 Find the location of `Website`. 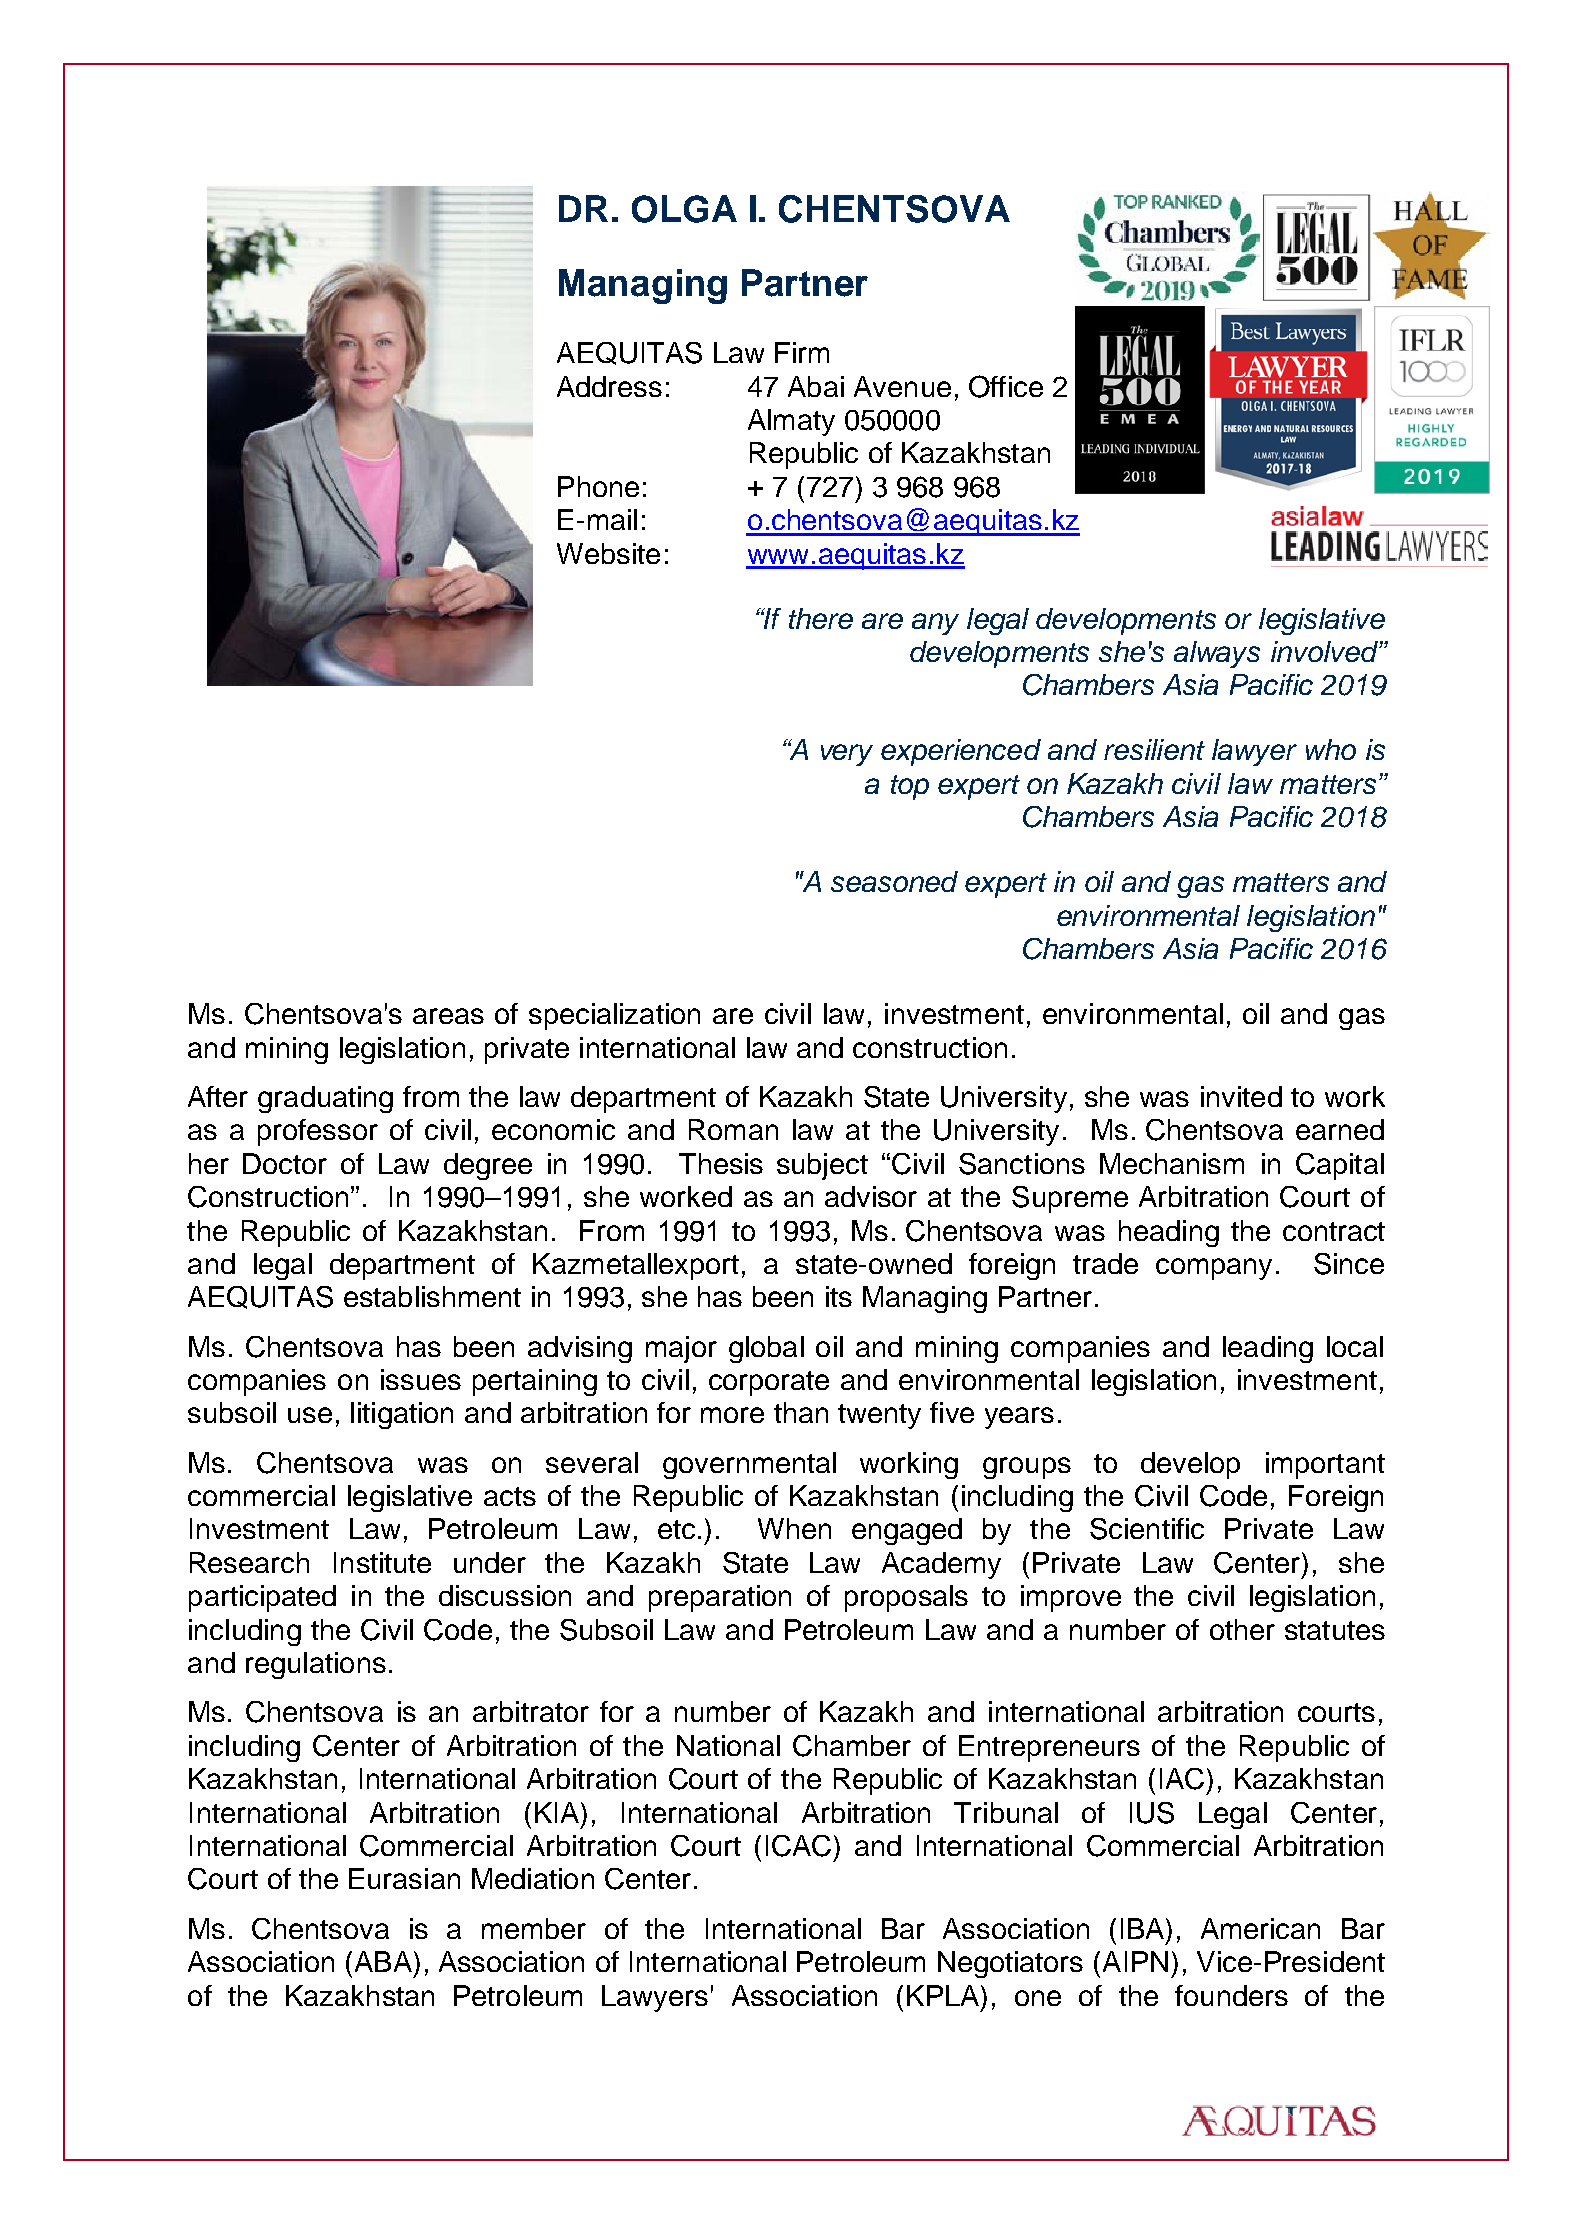

Website is located at coordinates (608, 553).
